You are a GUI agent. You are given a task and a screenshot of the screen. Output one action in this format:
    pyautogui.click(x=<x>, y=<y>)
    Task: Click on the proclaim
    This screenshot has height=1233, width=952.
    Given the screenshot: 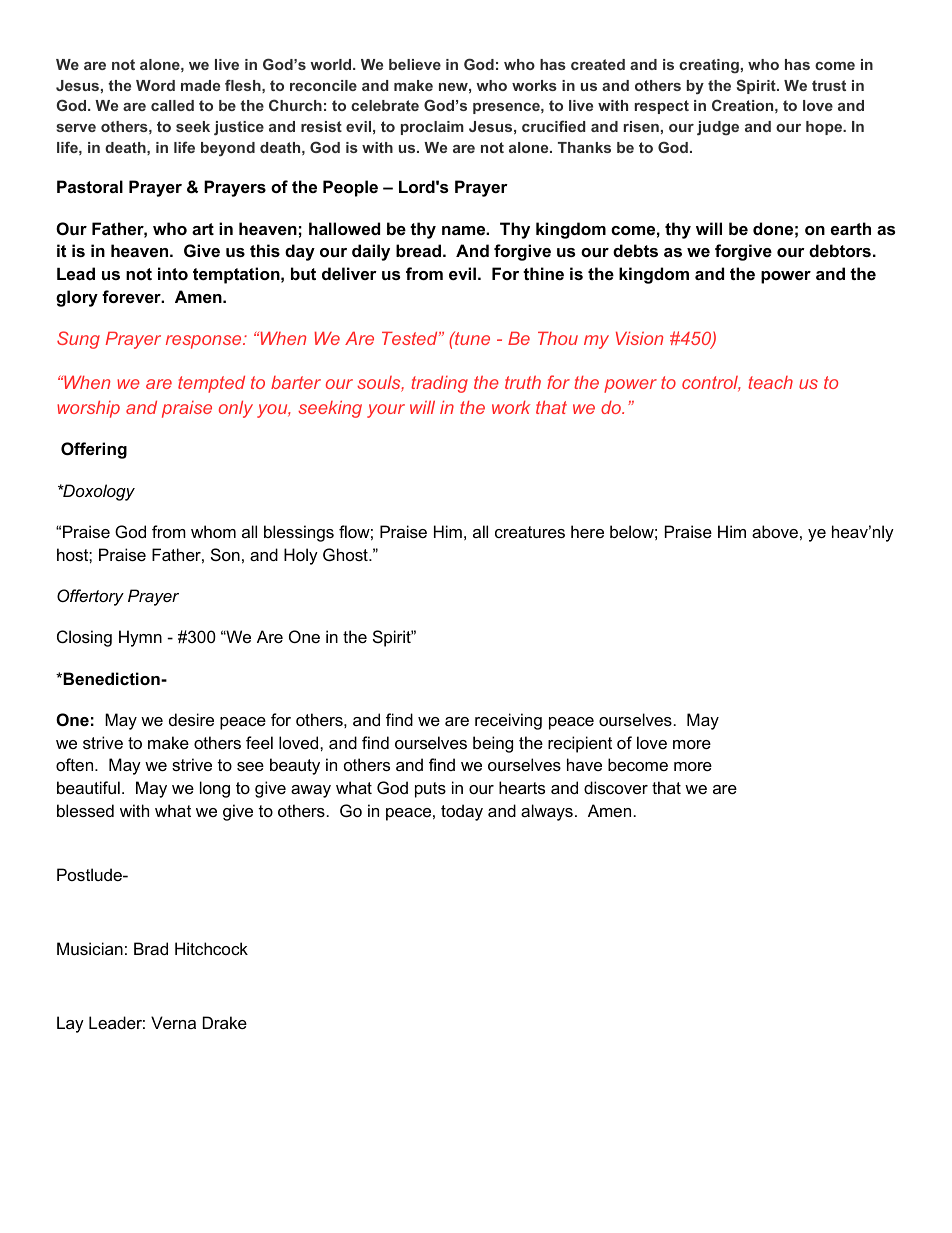 What is the action you would take?
    pyautogui.click(x=432, y=128)
